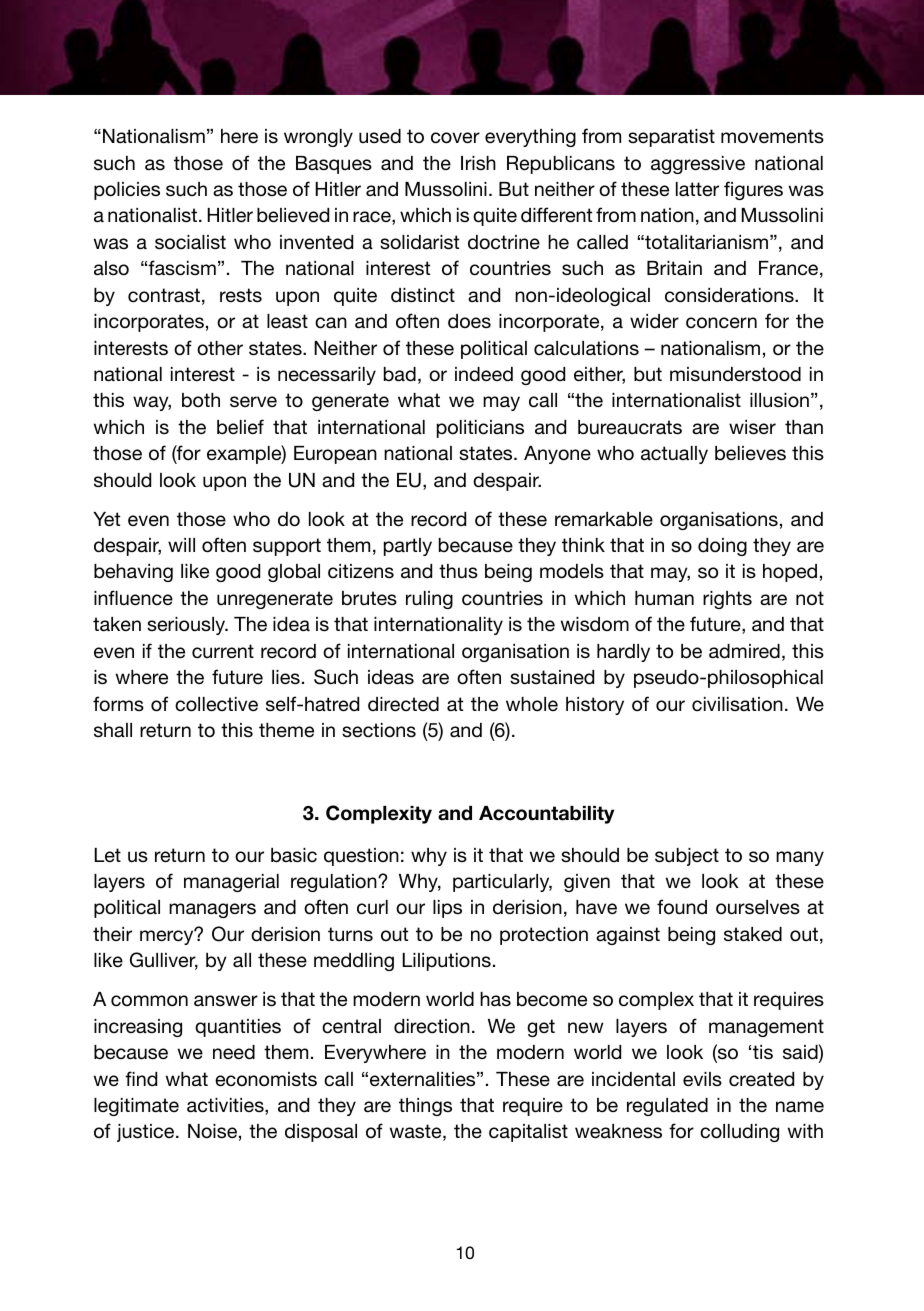 The width and height of the screenshot is (924, 1311). Describe the element at coordinates (702, 1079) in the screenshot. I see `evils` at that location.
